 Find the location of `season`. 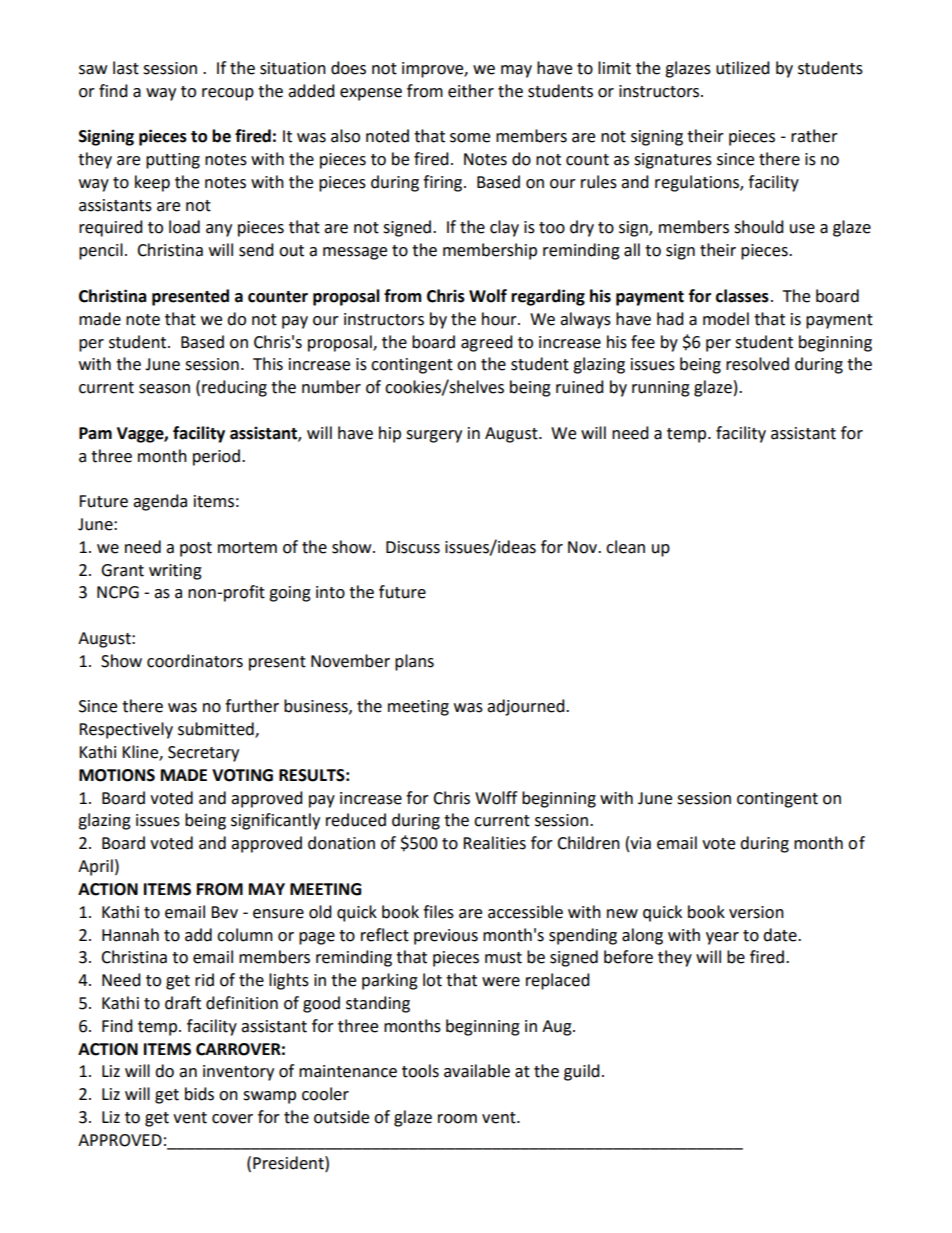

season is located at coordinates (164, 389).
